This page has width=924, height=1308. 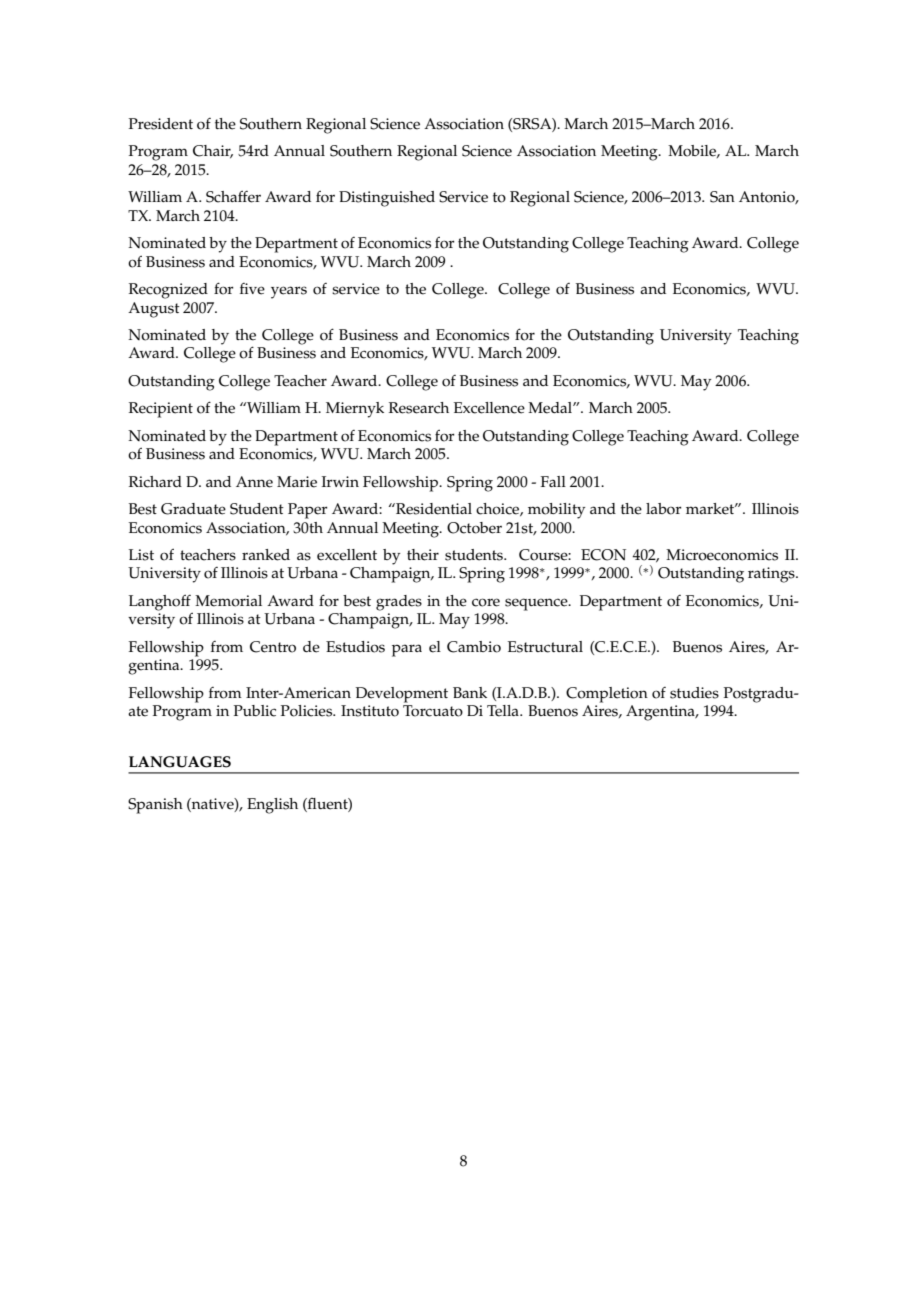 What do you see at coordinates (722, 197) in the page?
I see `San` at bounding box center [722, 197].
